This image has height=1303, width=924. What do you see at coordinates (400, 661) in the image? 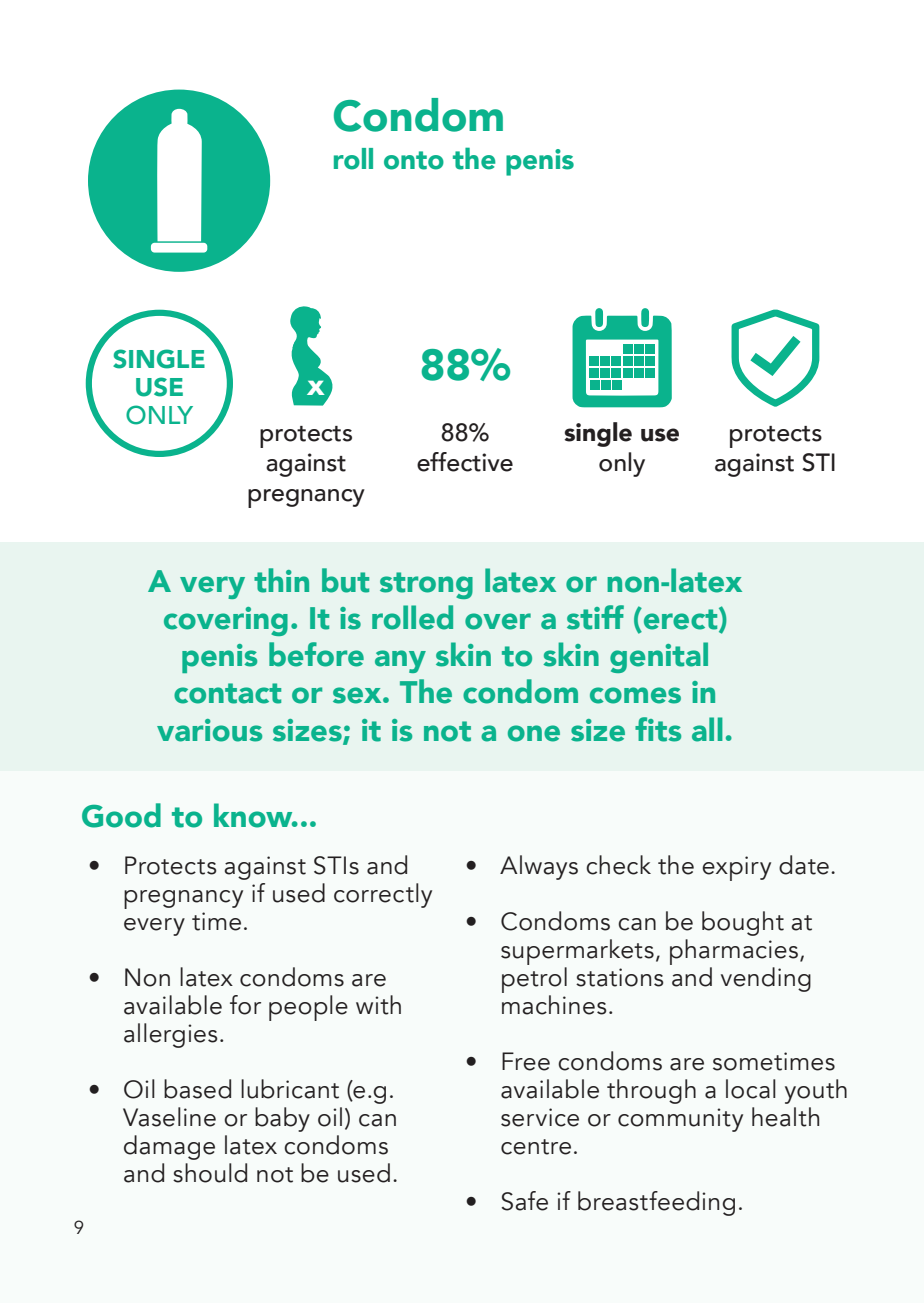
I see `any` at bounding box center [400, 661].
